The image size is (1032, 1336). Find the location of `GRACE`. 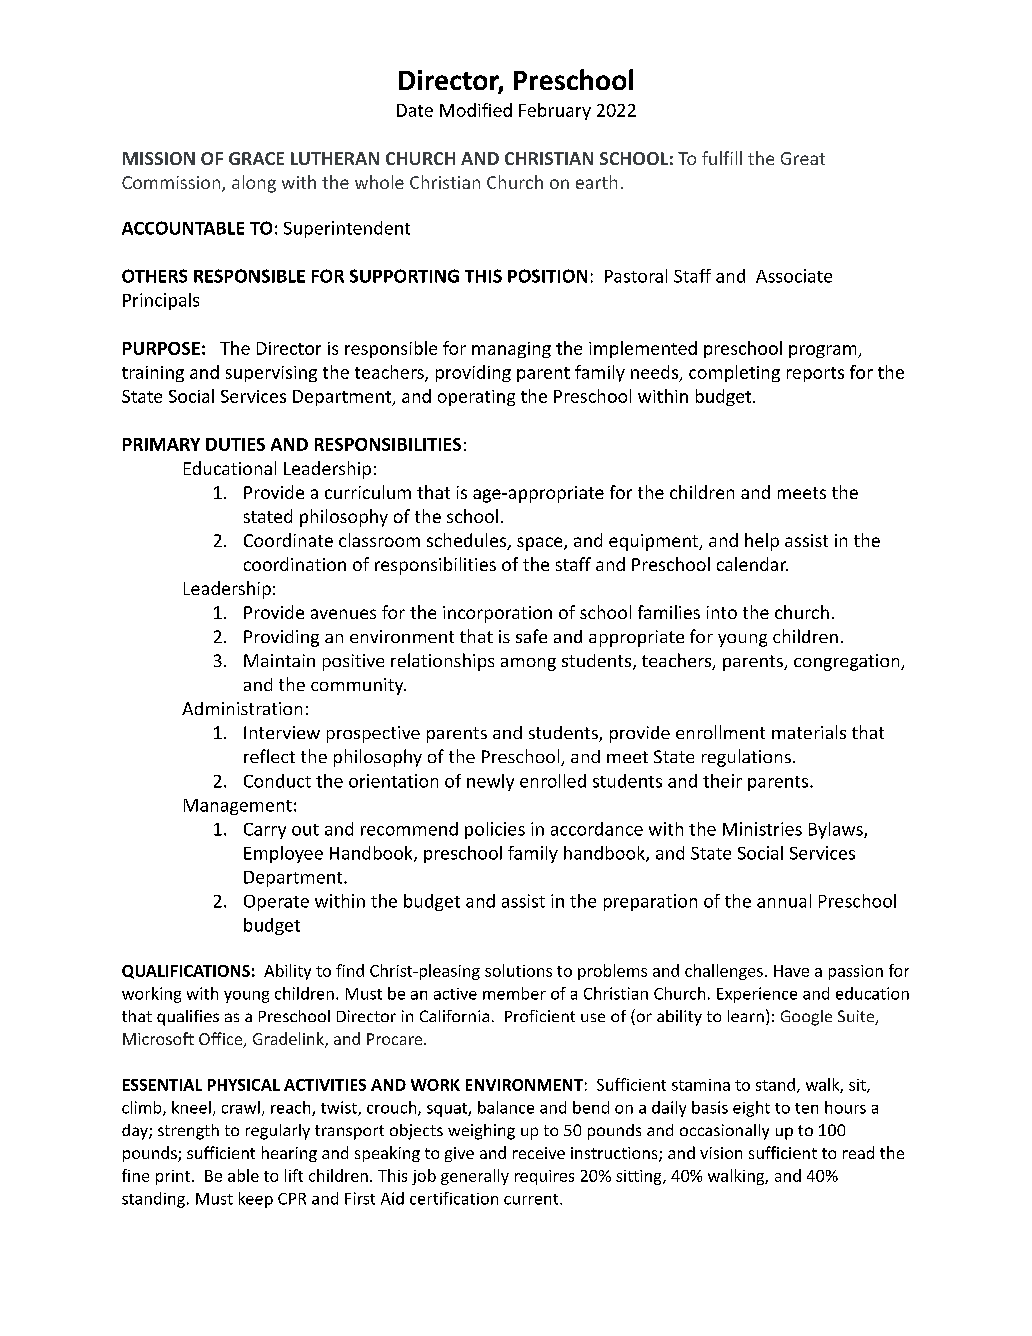

GRACE is located at coordinates (256, 158).
